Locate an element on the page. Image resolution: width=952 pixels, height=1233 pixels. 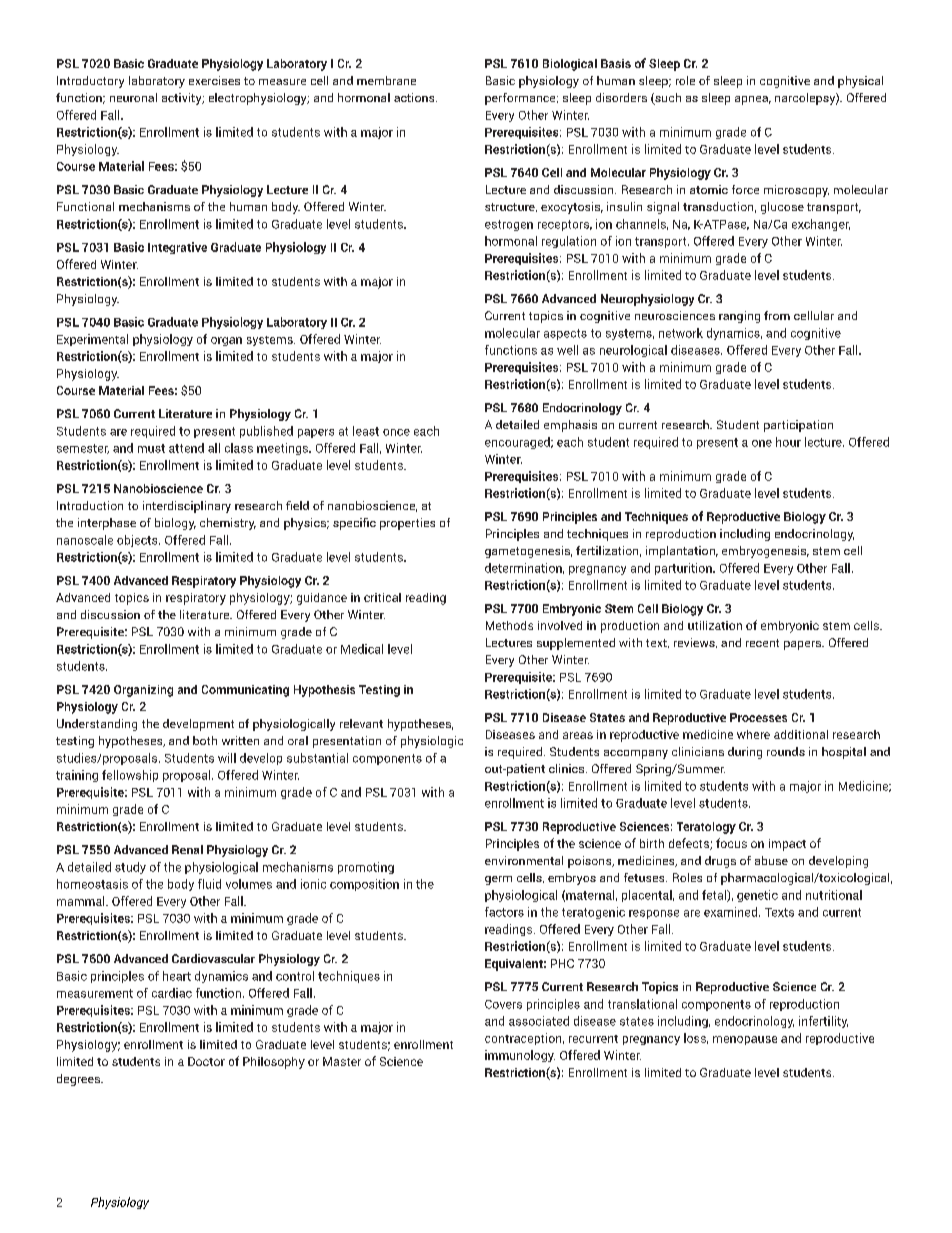
once is located at coordinates (396, 432).
